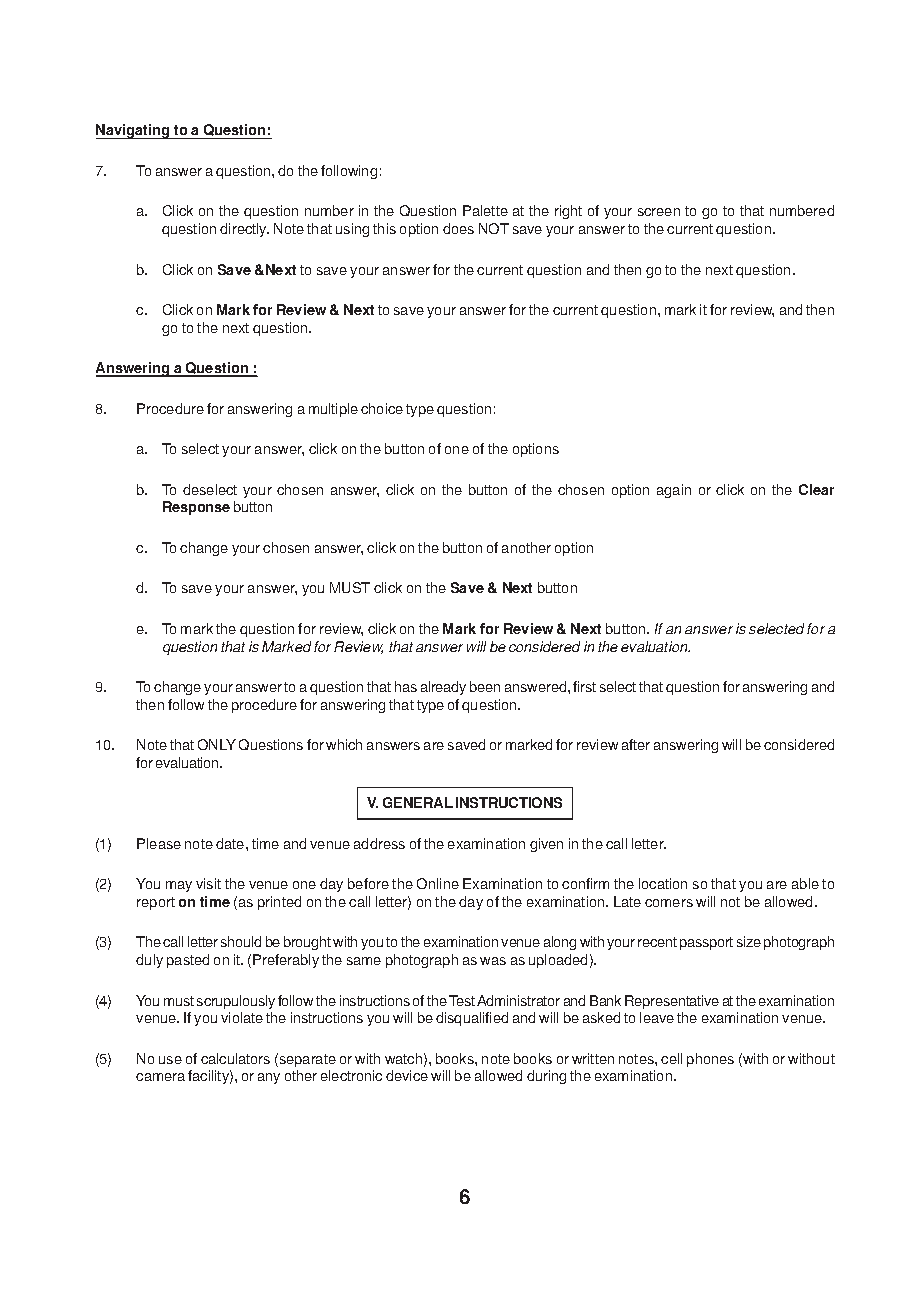 The width and height of the page is (924, 1308). Describe the element at coordinates (196, 508) in the page. I see `Response` at that location.
